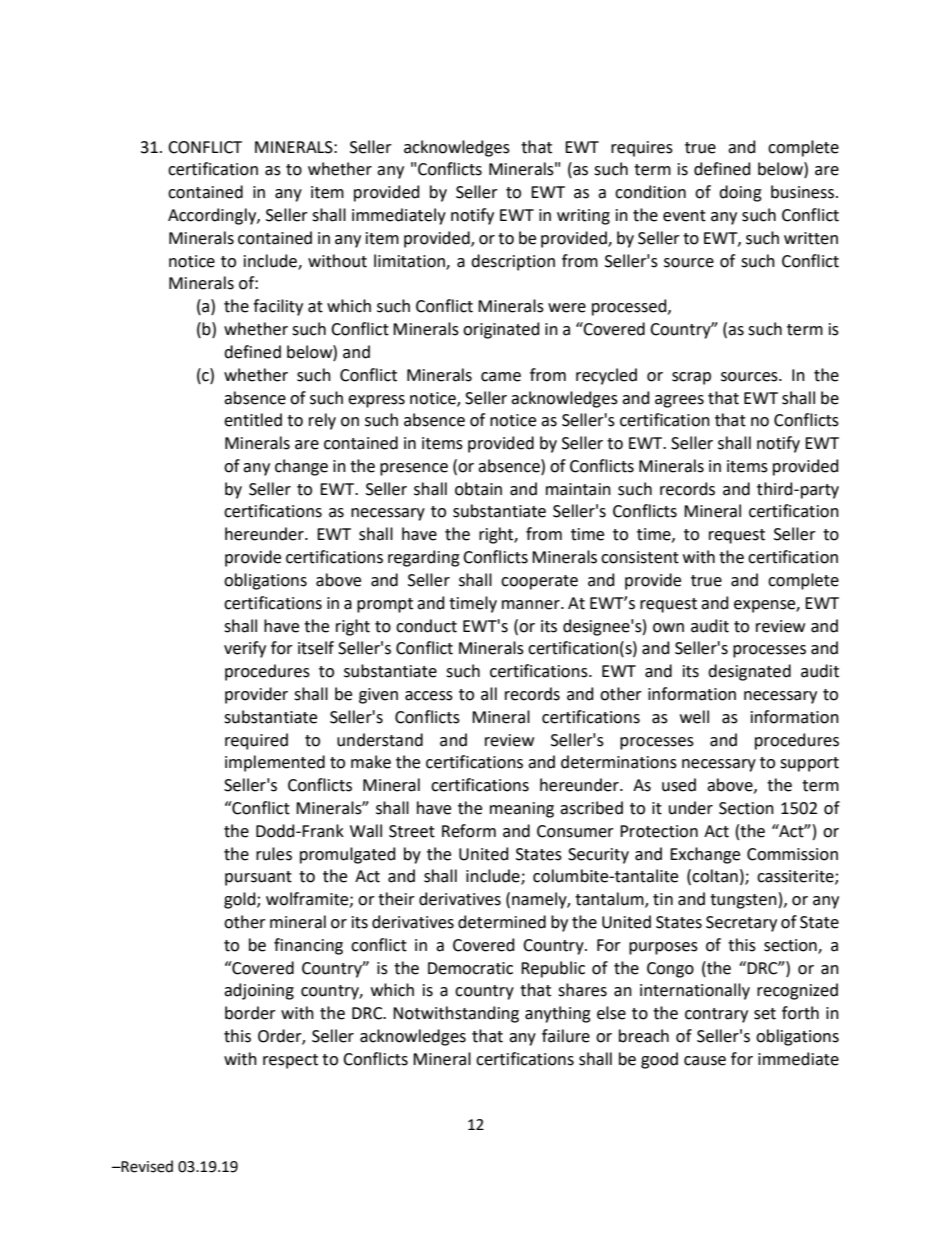 The height and width of the page is (1233, 952). Describe the element at coordinates (426, 626) in the page. I see `conduct` at that location.
